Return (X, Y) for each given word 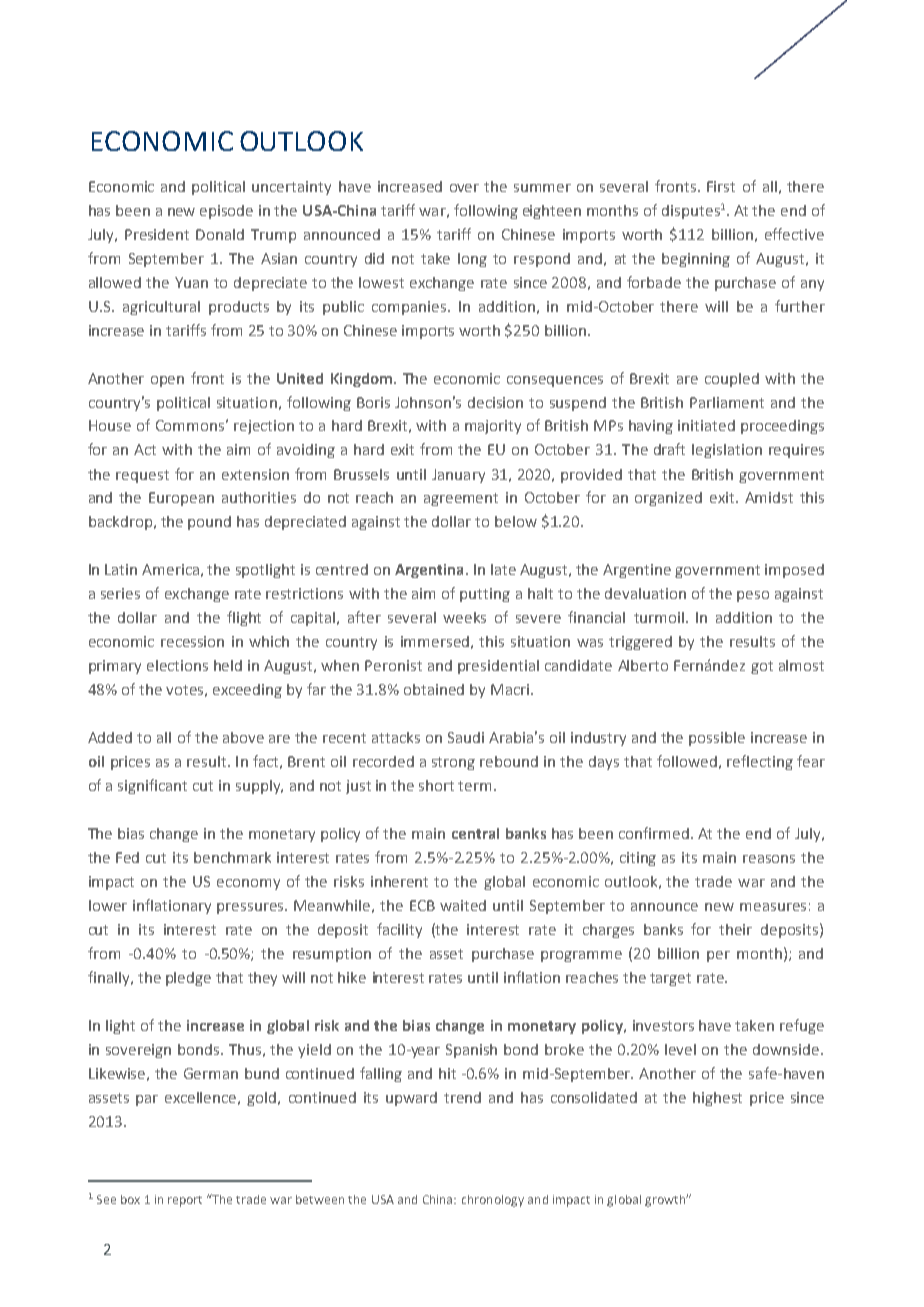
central (475, 833)
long (472, 260)
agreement (461, 499)
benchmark (232, 857)
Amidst (769, 497)
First (721, 186)
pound (209, 523)
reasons (769, 859)
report (185, 1201)
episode (226, 212)
